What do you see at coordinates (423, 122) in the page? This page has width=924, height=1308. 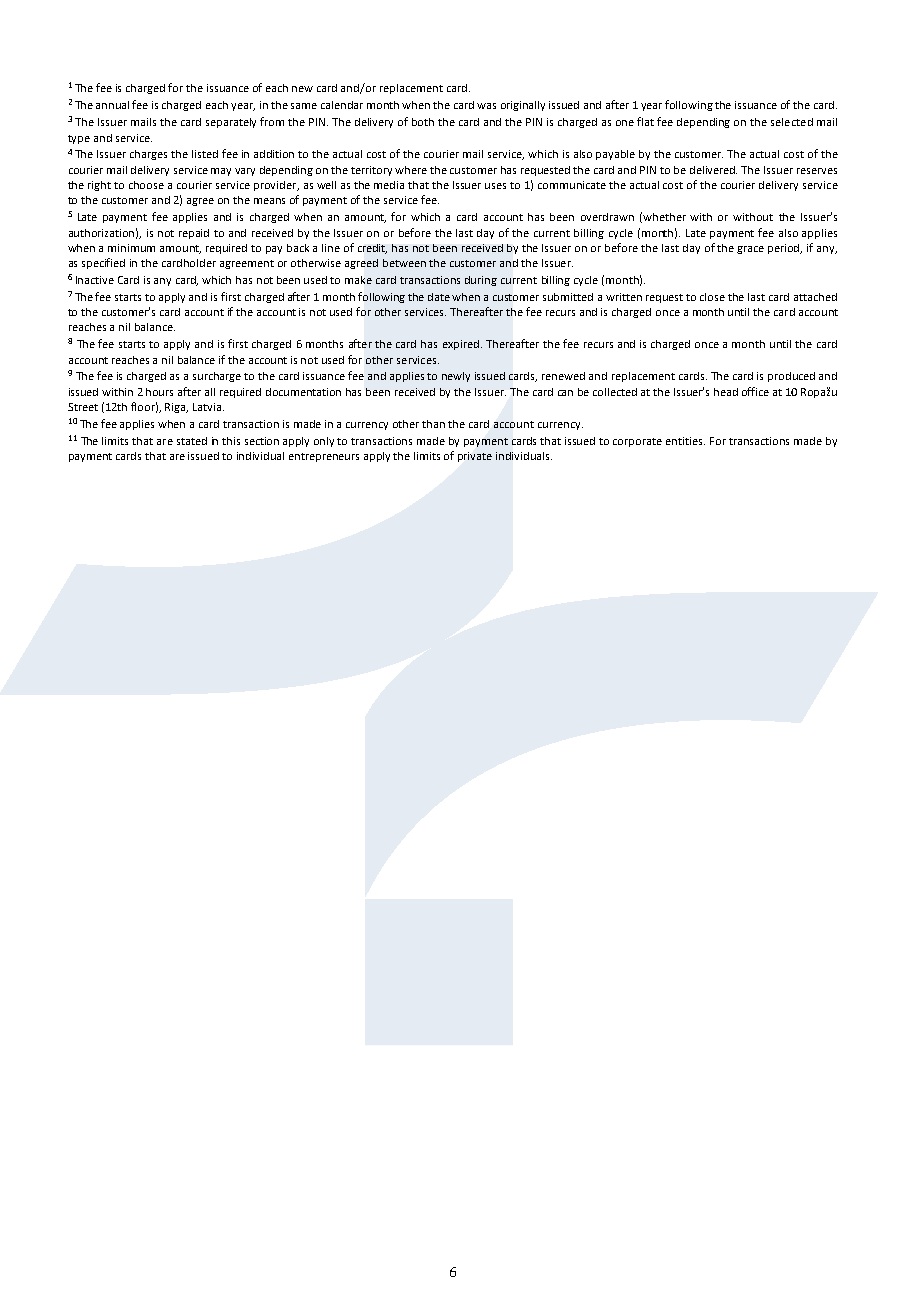 I see `both` at bounding box center [423, 122].
